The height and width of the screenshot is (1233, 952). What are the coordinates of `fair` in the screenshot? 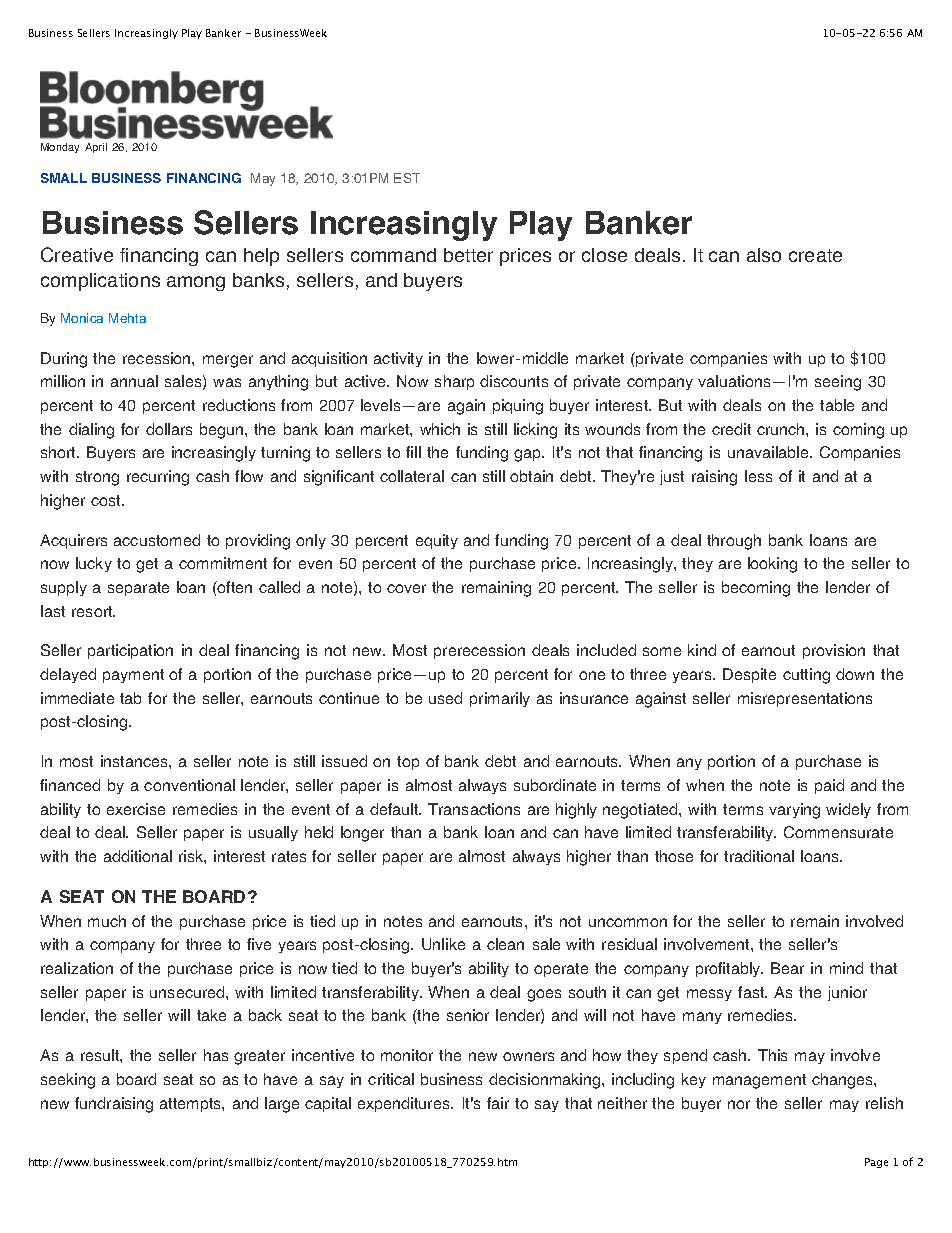 It's located at (498, 1103).
